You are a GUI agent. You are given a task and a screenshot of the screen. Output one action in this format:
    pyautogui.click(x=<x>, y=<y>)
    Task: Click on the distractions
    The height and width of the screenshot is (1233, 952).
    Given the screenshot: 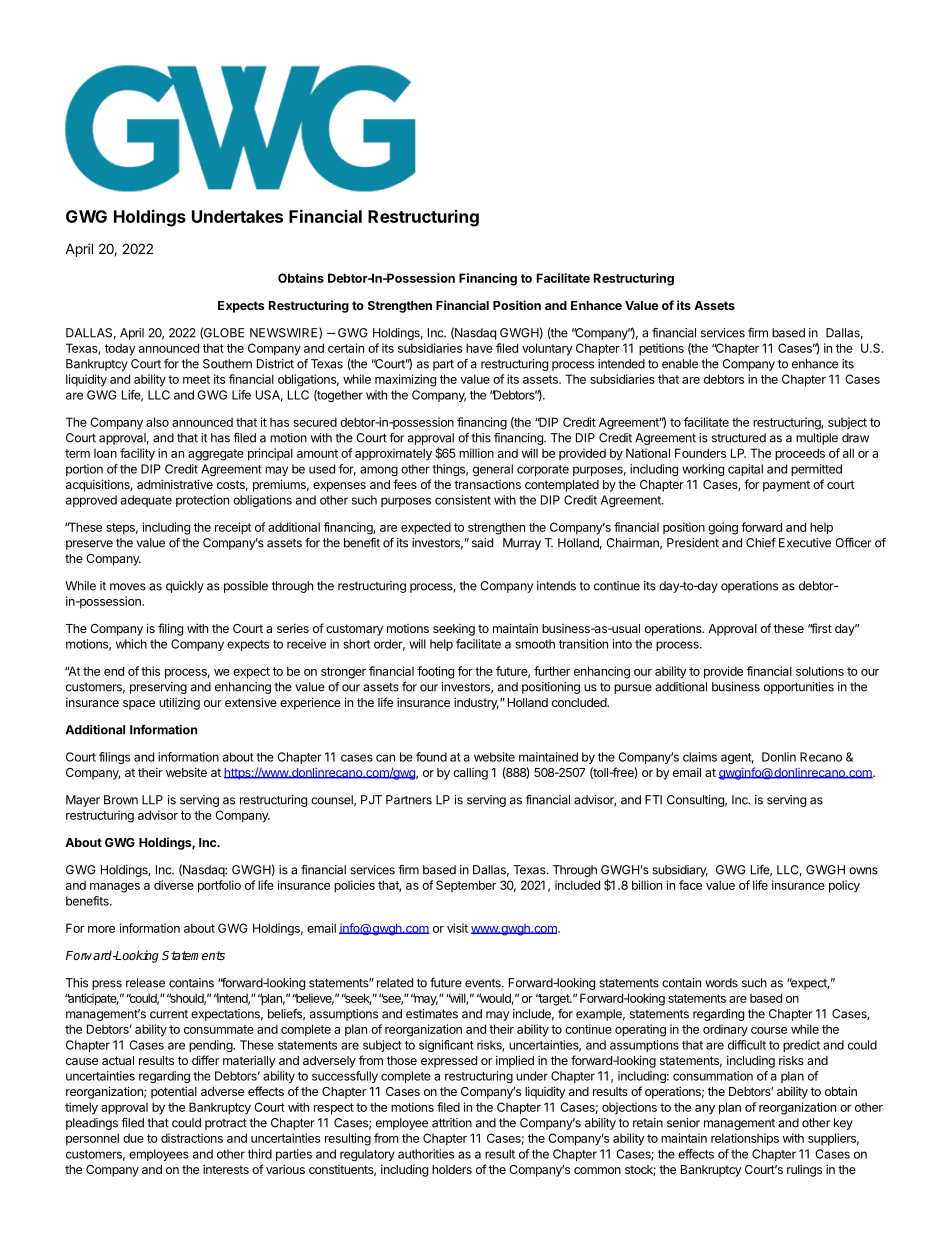 What is the action you would take?
    pyautogui.click(x=192, y=1138)
